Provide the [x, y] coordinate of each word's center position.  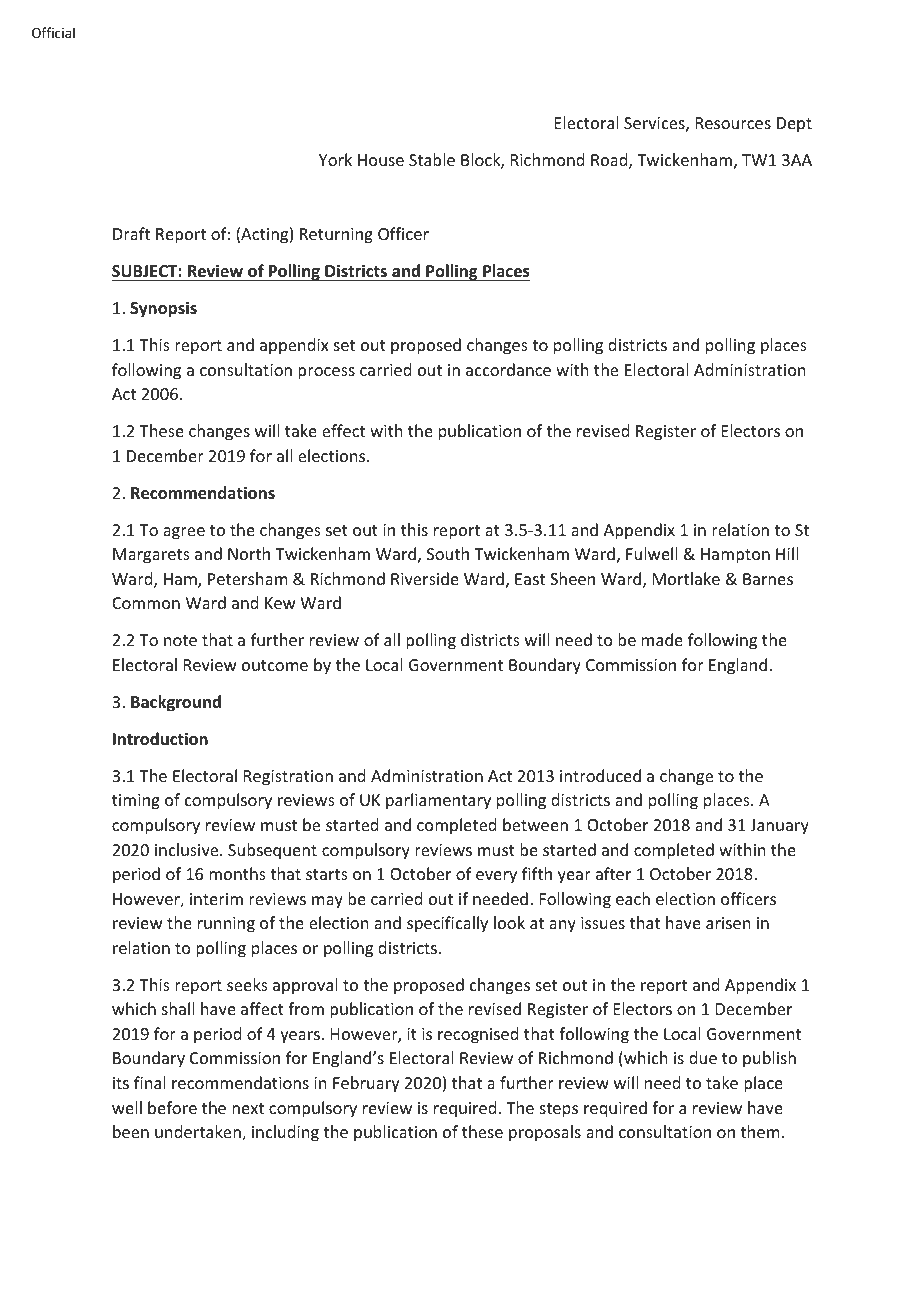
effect [343, 430]
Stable [432, 159]
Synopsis [163, 309]
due [703, 1057]
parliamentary [438, 801]
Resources [733, 123]
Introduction [160, 739]
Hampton [735, 556]
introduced [600, 775]
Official [53, 32]
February [366, 1084]
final [150, 1082]
